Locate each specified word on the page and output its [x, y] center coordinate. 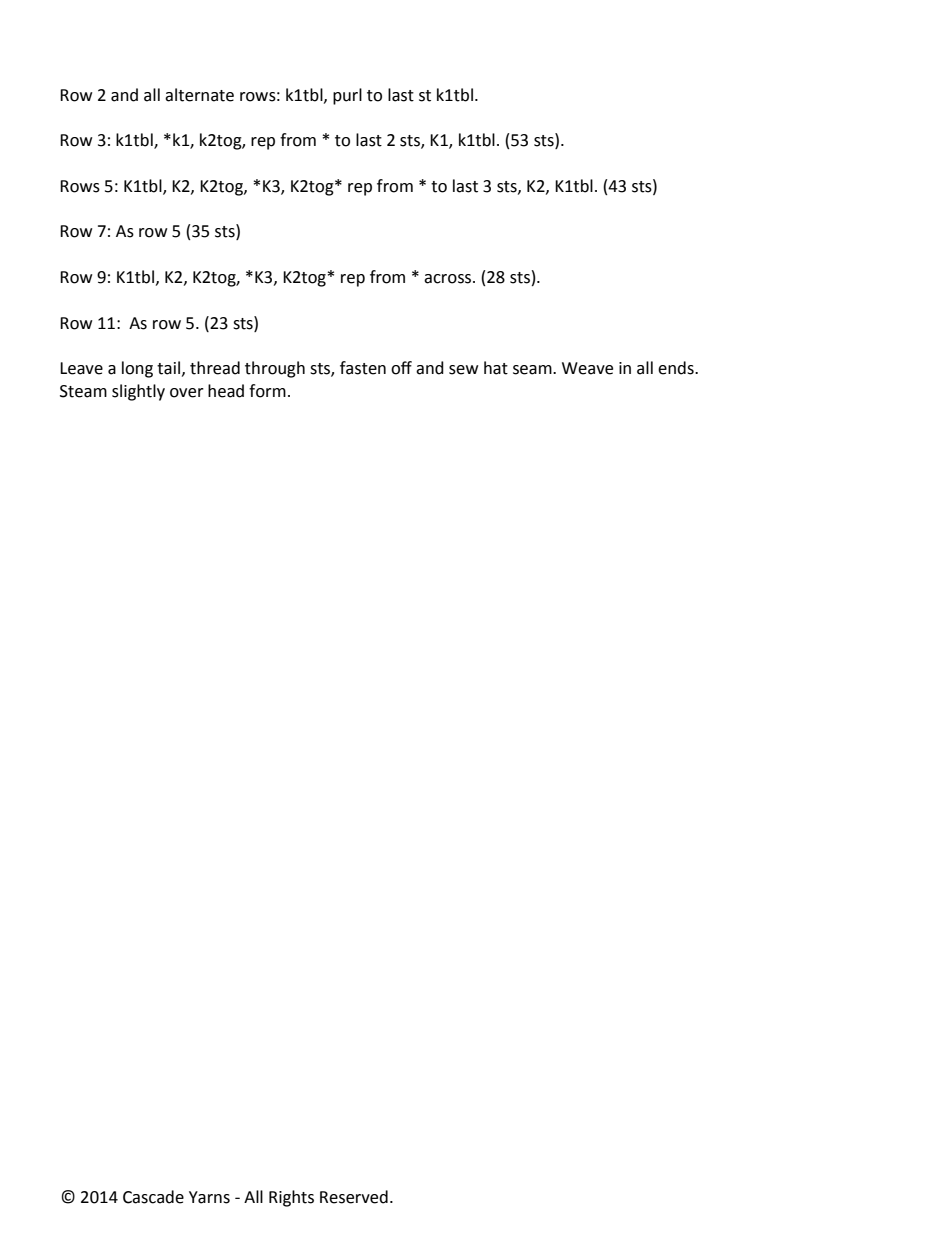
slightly [138, 392]
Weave [587, 368]
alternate [199, 95]
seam [533, 370]
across [449, 279]
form [267, 391]
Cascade [153, 1197]
